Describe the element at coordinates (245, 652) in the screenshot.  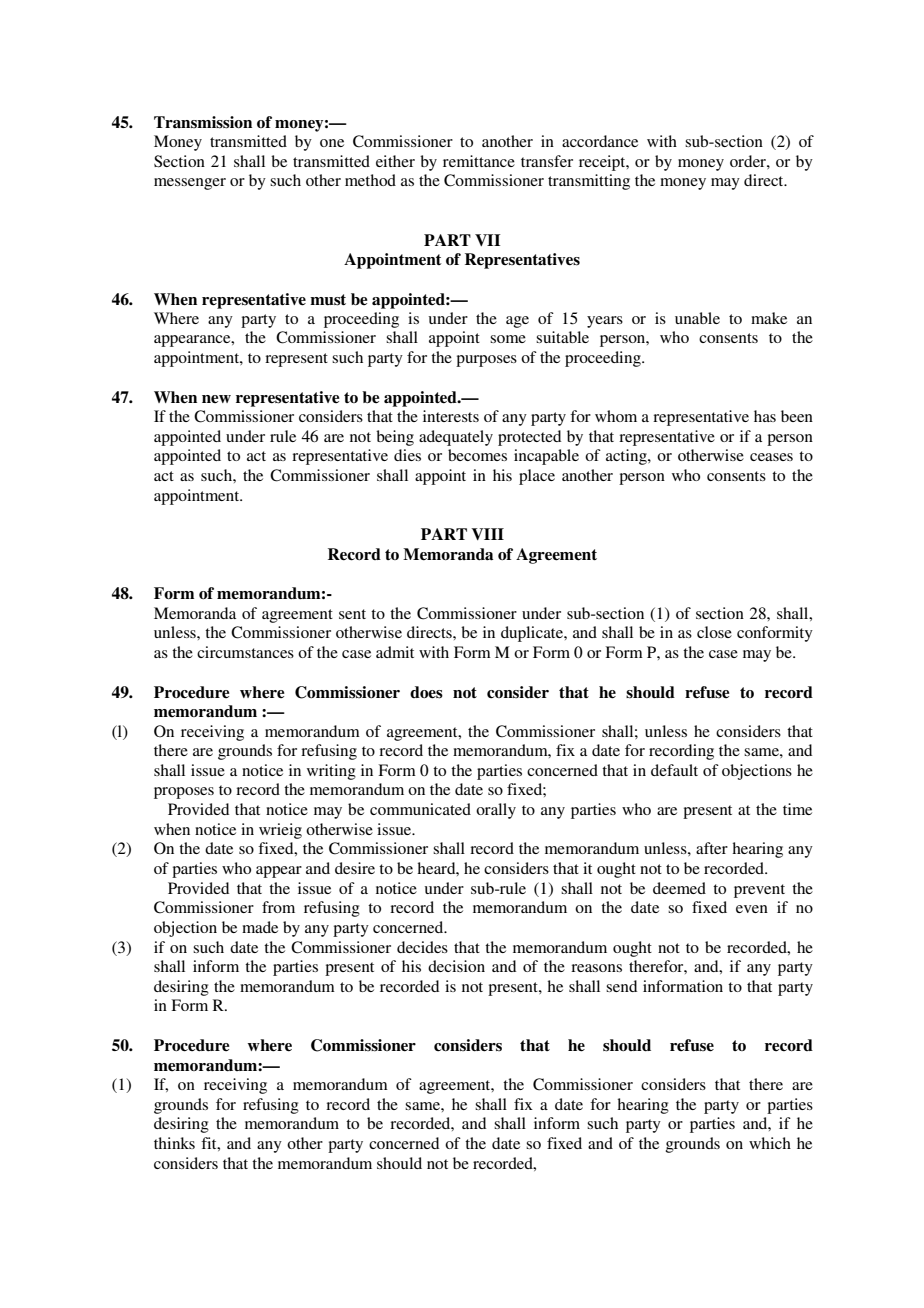
I see `circumstances` at that location.
